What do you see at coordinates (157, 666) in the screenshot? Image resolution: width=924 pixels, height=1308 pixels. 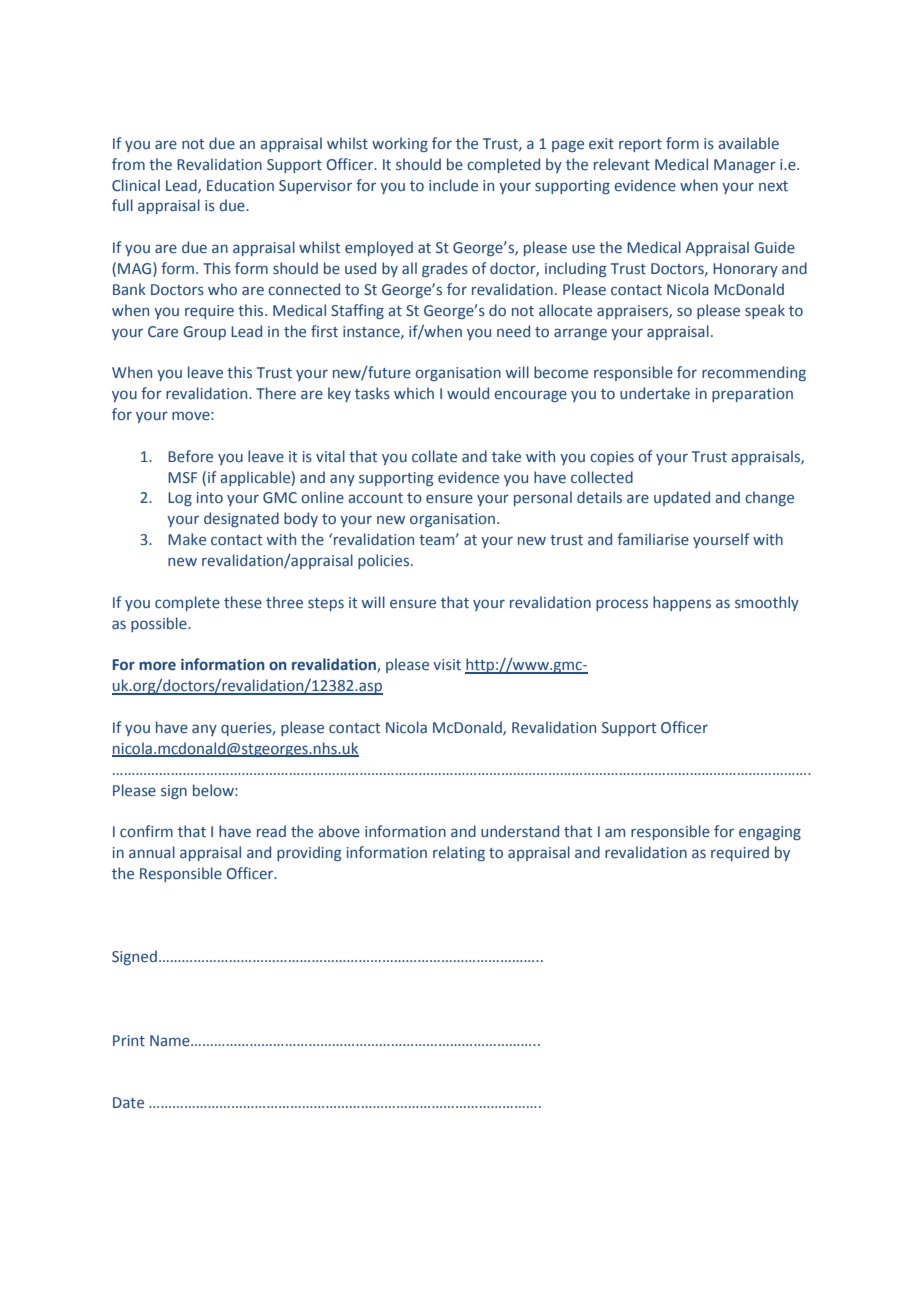 I see `more` at bounding box center [157, 666].
